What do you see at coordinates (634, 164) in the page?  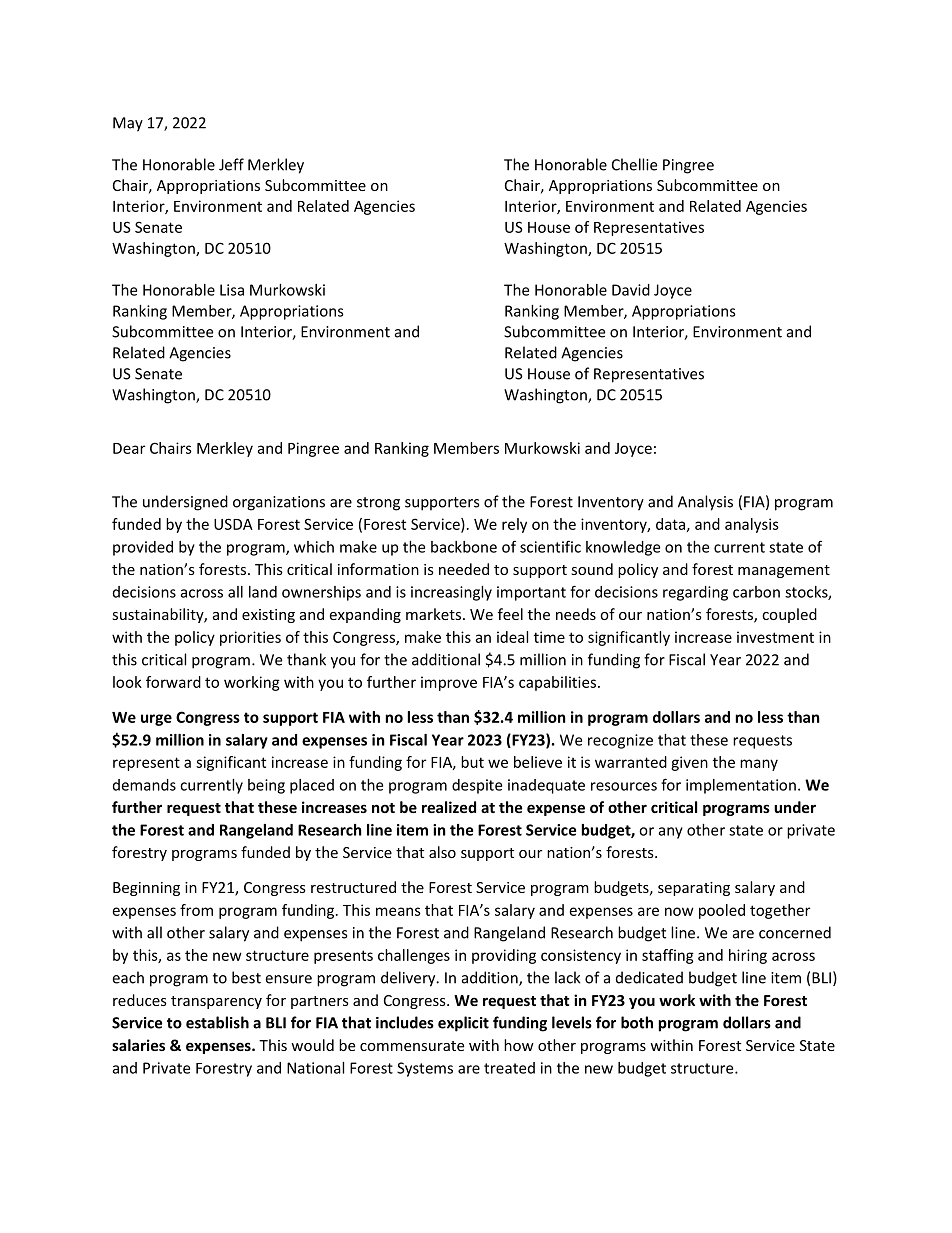 I see `Chellie` at bounding box center [634, 164].
